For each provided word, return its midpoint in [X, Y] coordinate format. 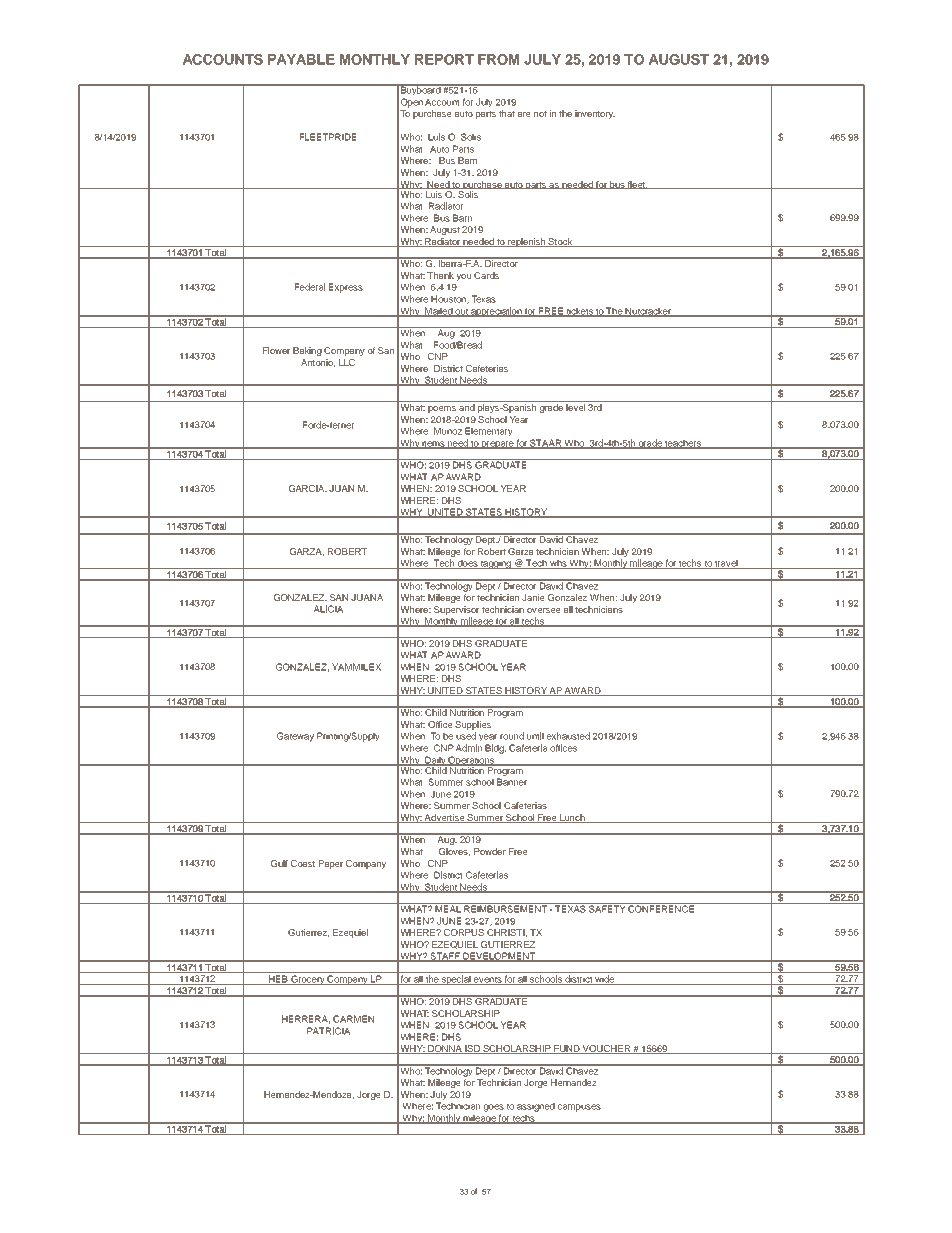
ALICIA [328, 609]
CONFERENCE [662, 908]
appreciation [496, 312]
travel [726, 564]
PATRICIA [328, 1031]
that [507, 113]
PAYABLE [301, 59]
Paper [331, 864]
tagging [496, 564]
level [575, 407]
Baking [307, 351]
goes [494, 1108]
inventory [595, 114]
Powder [490, 851]
